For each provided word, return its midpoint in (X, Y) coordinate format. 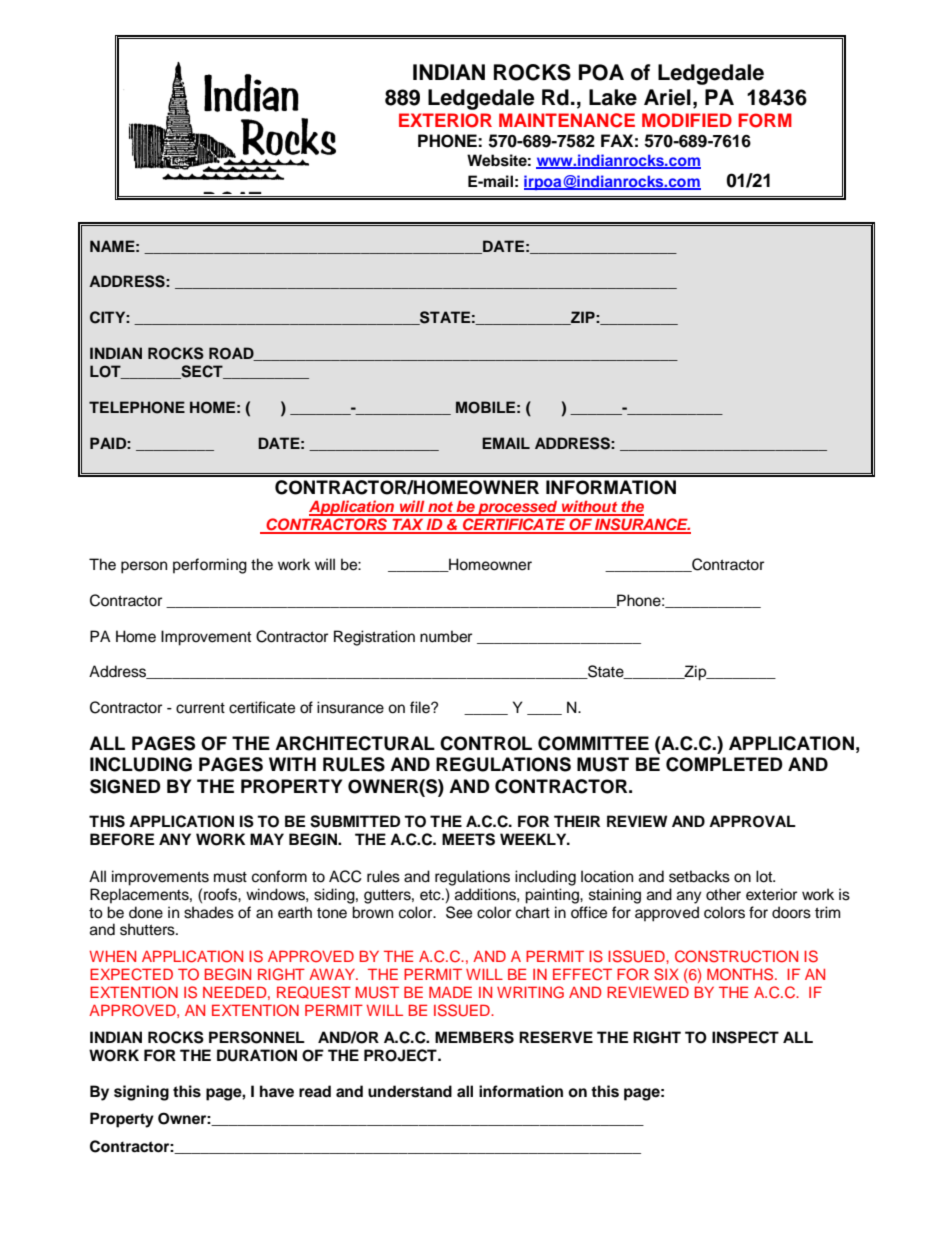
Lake (613, 97)
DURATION (257, 1055)
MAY (267, 839)
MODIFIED (687, 120)
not (440, 508)
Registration (374, 638)
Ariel (667, 97)
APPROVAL (752, 821)
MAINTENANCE (567, 120)
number (446, 636)
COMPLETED (724, 764)
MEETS (468, 839)
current (200, 708)
